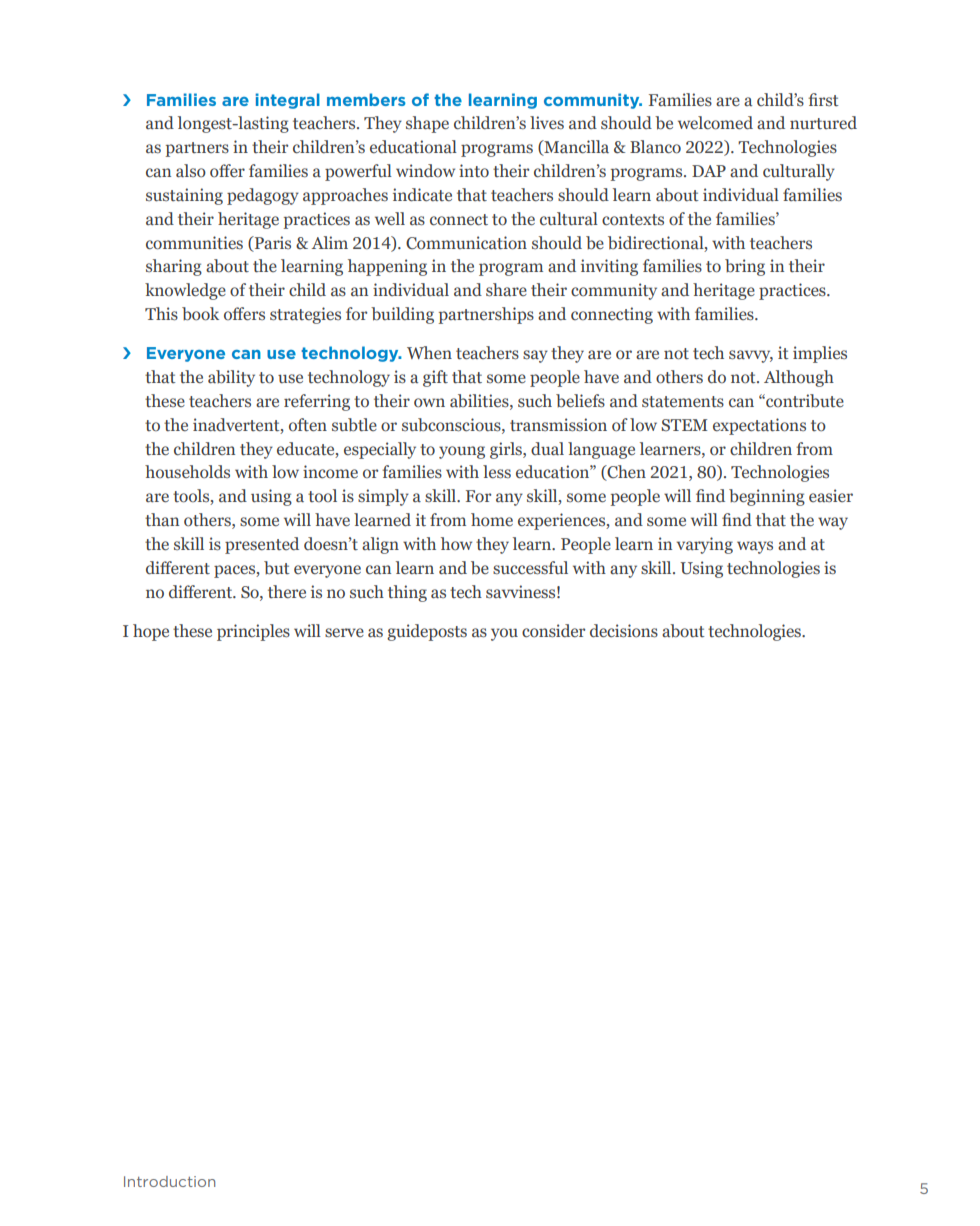 The image size is (980, 1226). What do you see at coordinates (715, 123) in the page?
I see `welcomed` at bounding box center [715, 123].
